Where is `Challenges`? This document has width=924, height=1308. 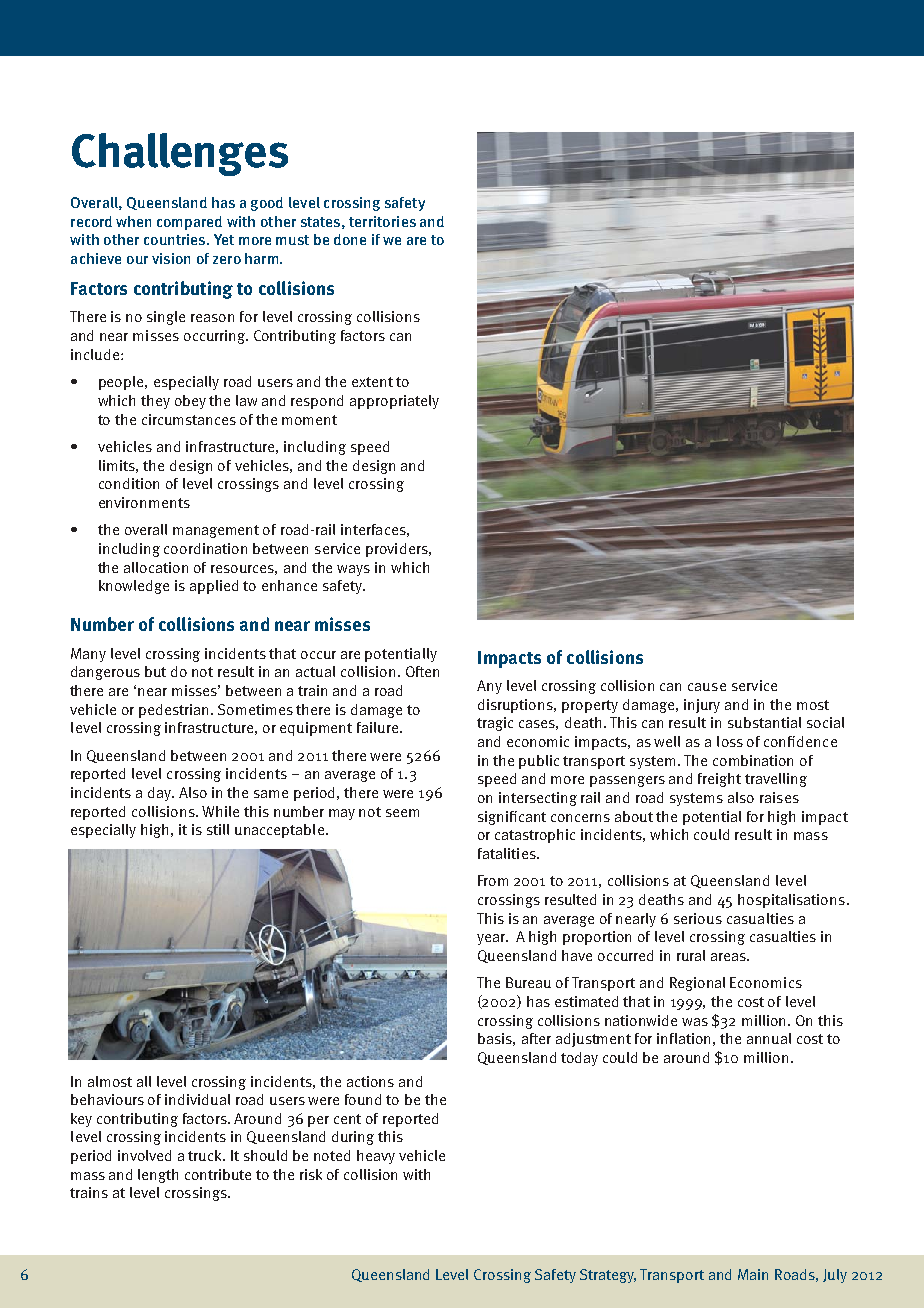 Challenges is located at coordinates (180, 154).
